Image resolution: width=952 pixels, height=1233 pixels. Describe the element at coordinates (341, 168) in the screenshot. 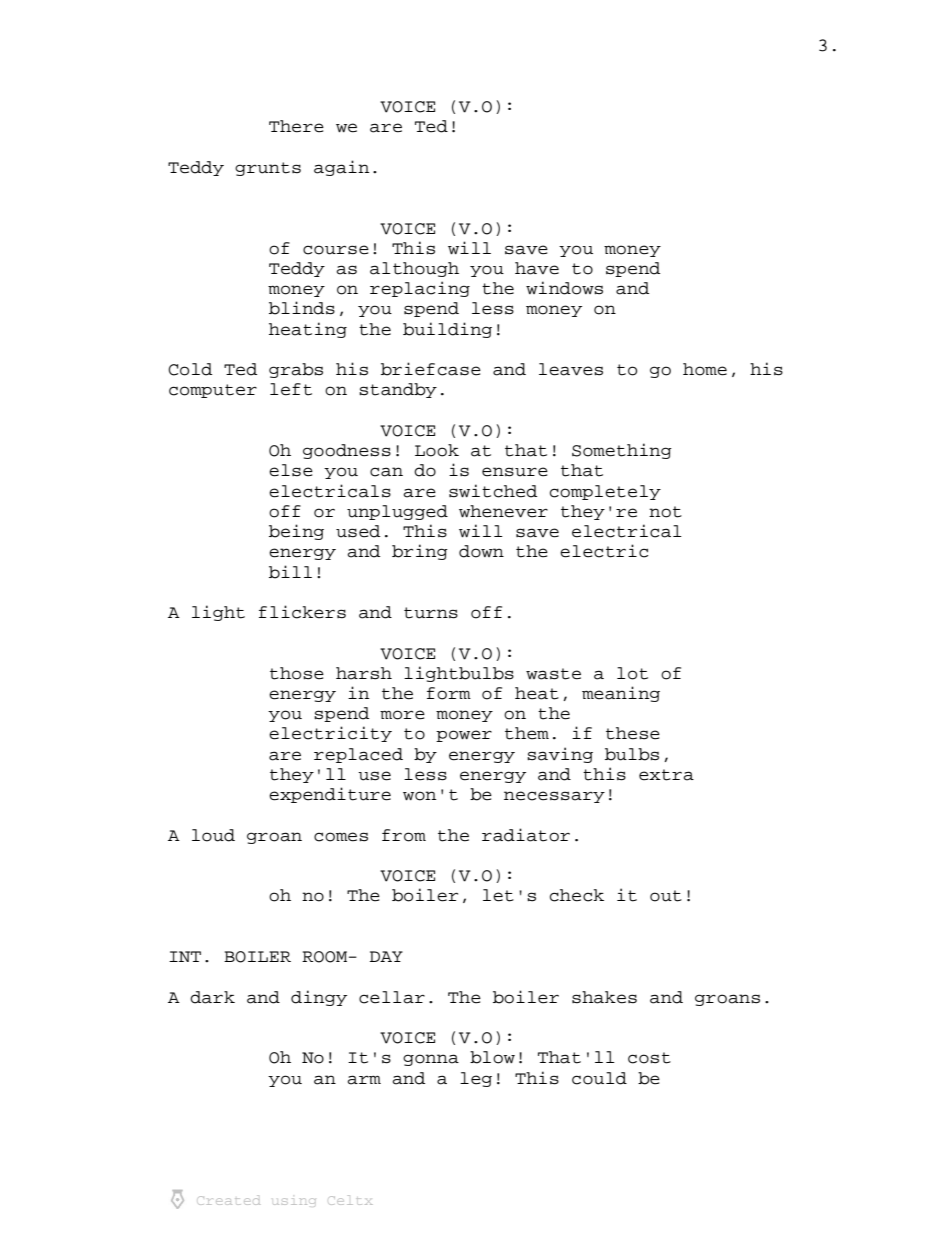

I see `again` at that location.
